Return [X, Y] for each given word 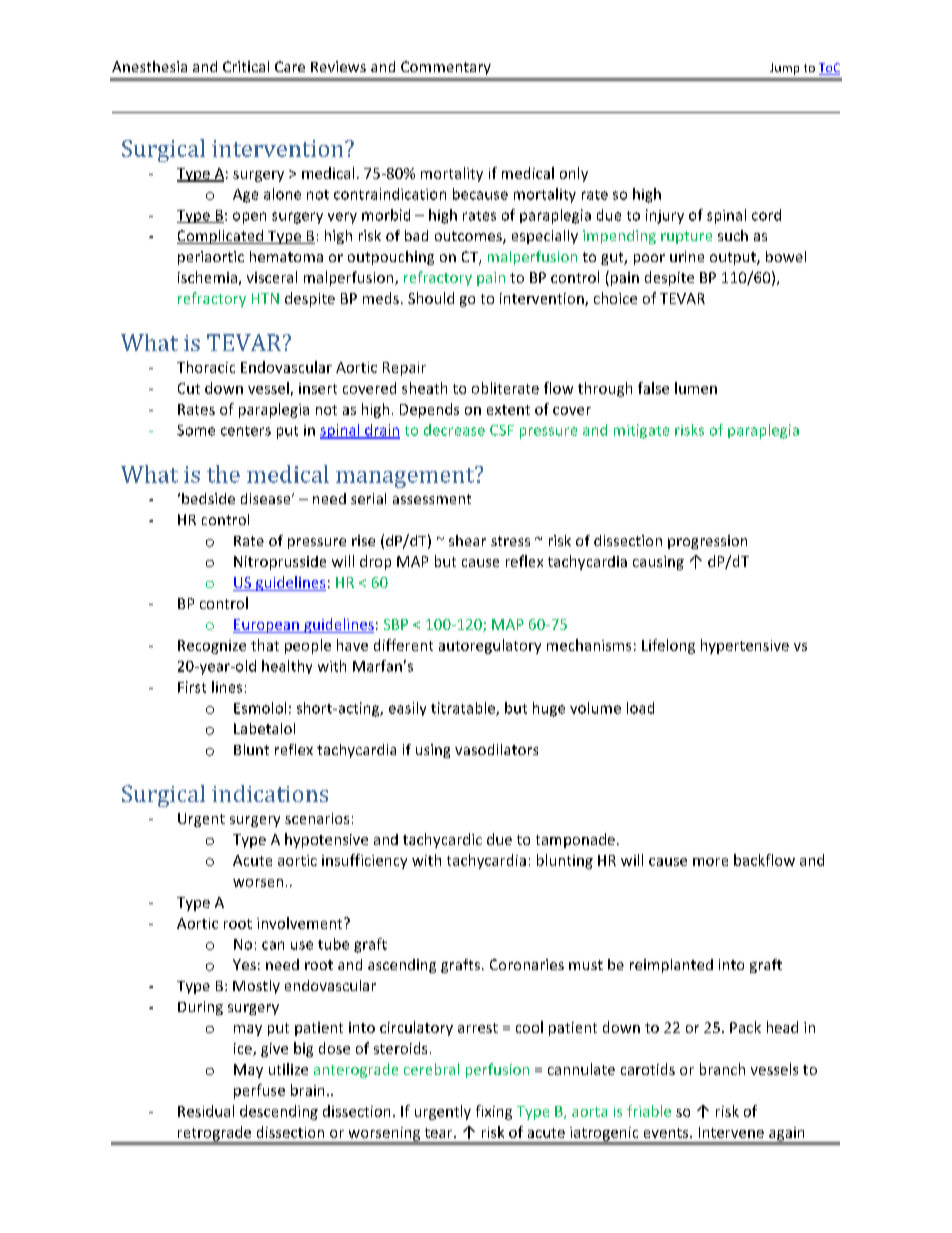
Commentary [446, 68]
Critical [246, 66]
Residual [206, 1111]
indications [270, 793]
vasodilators [496, 749]
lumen [696, 388]
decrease [454, 430]
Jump [784, 69]
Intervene [731, 1132]
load [640, 708]
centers [246, 431]
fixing [494, 1112]
